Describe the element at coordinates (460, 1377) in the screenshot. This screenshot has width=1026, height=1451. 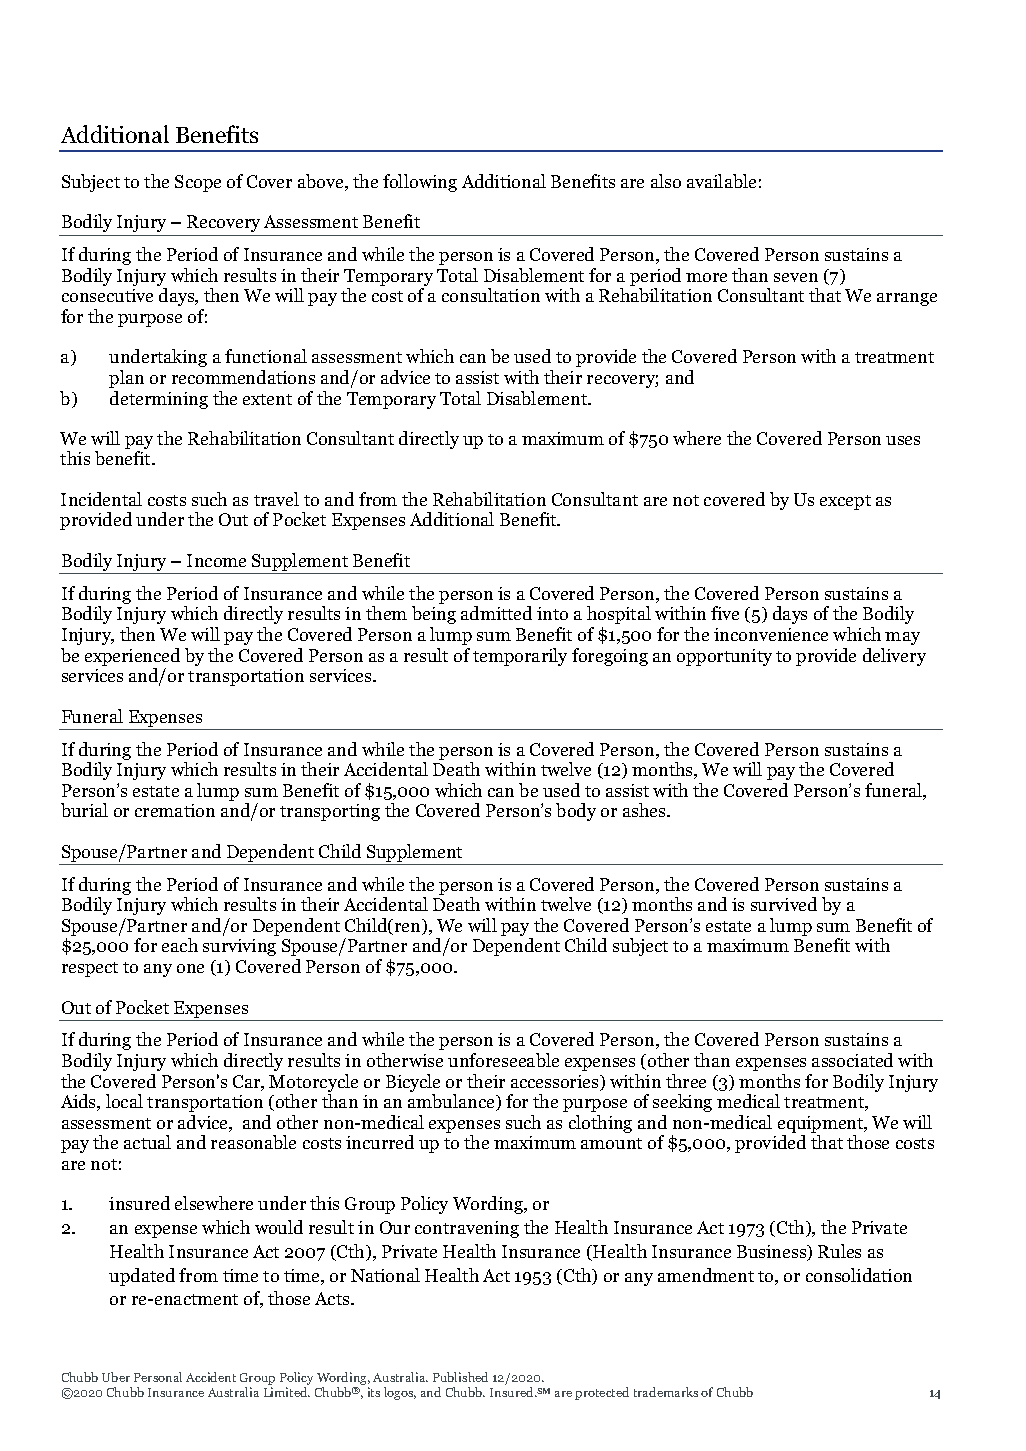
I see `Published` at that location.
